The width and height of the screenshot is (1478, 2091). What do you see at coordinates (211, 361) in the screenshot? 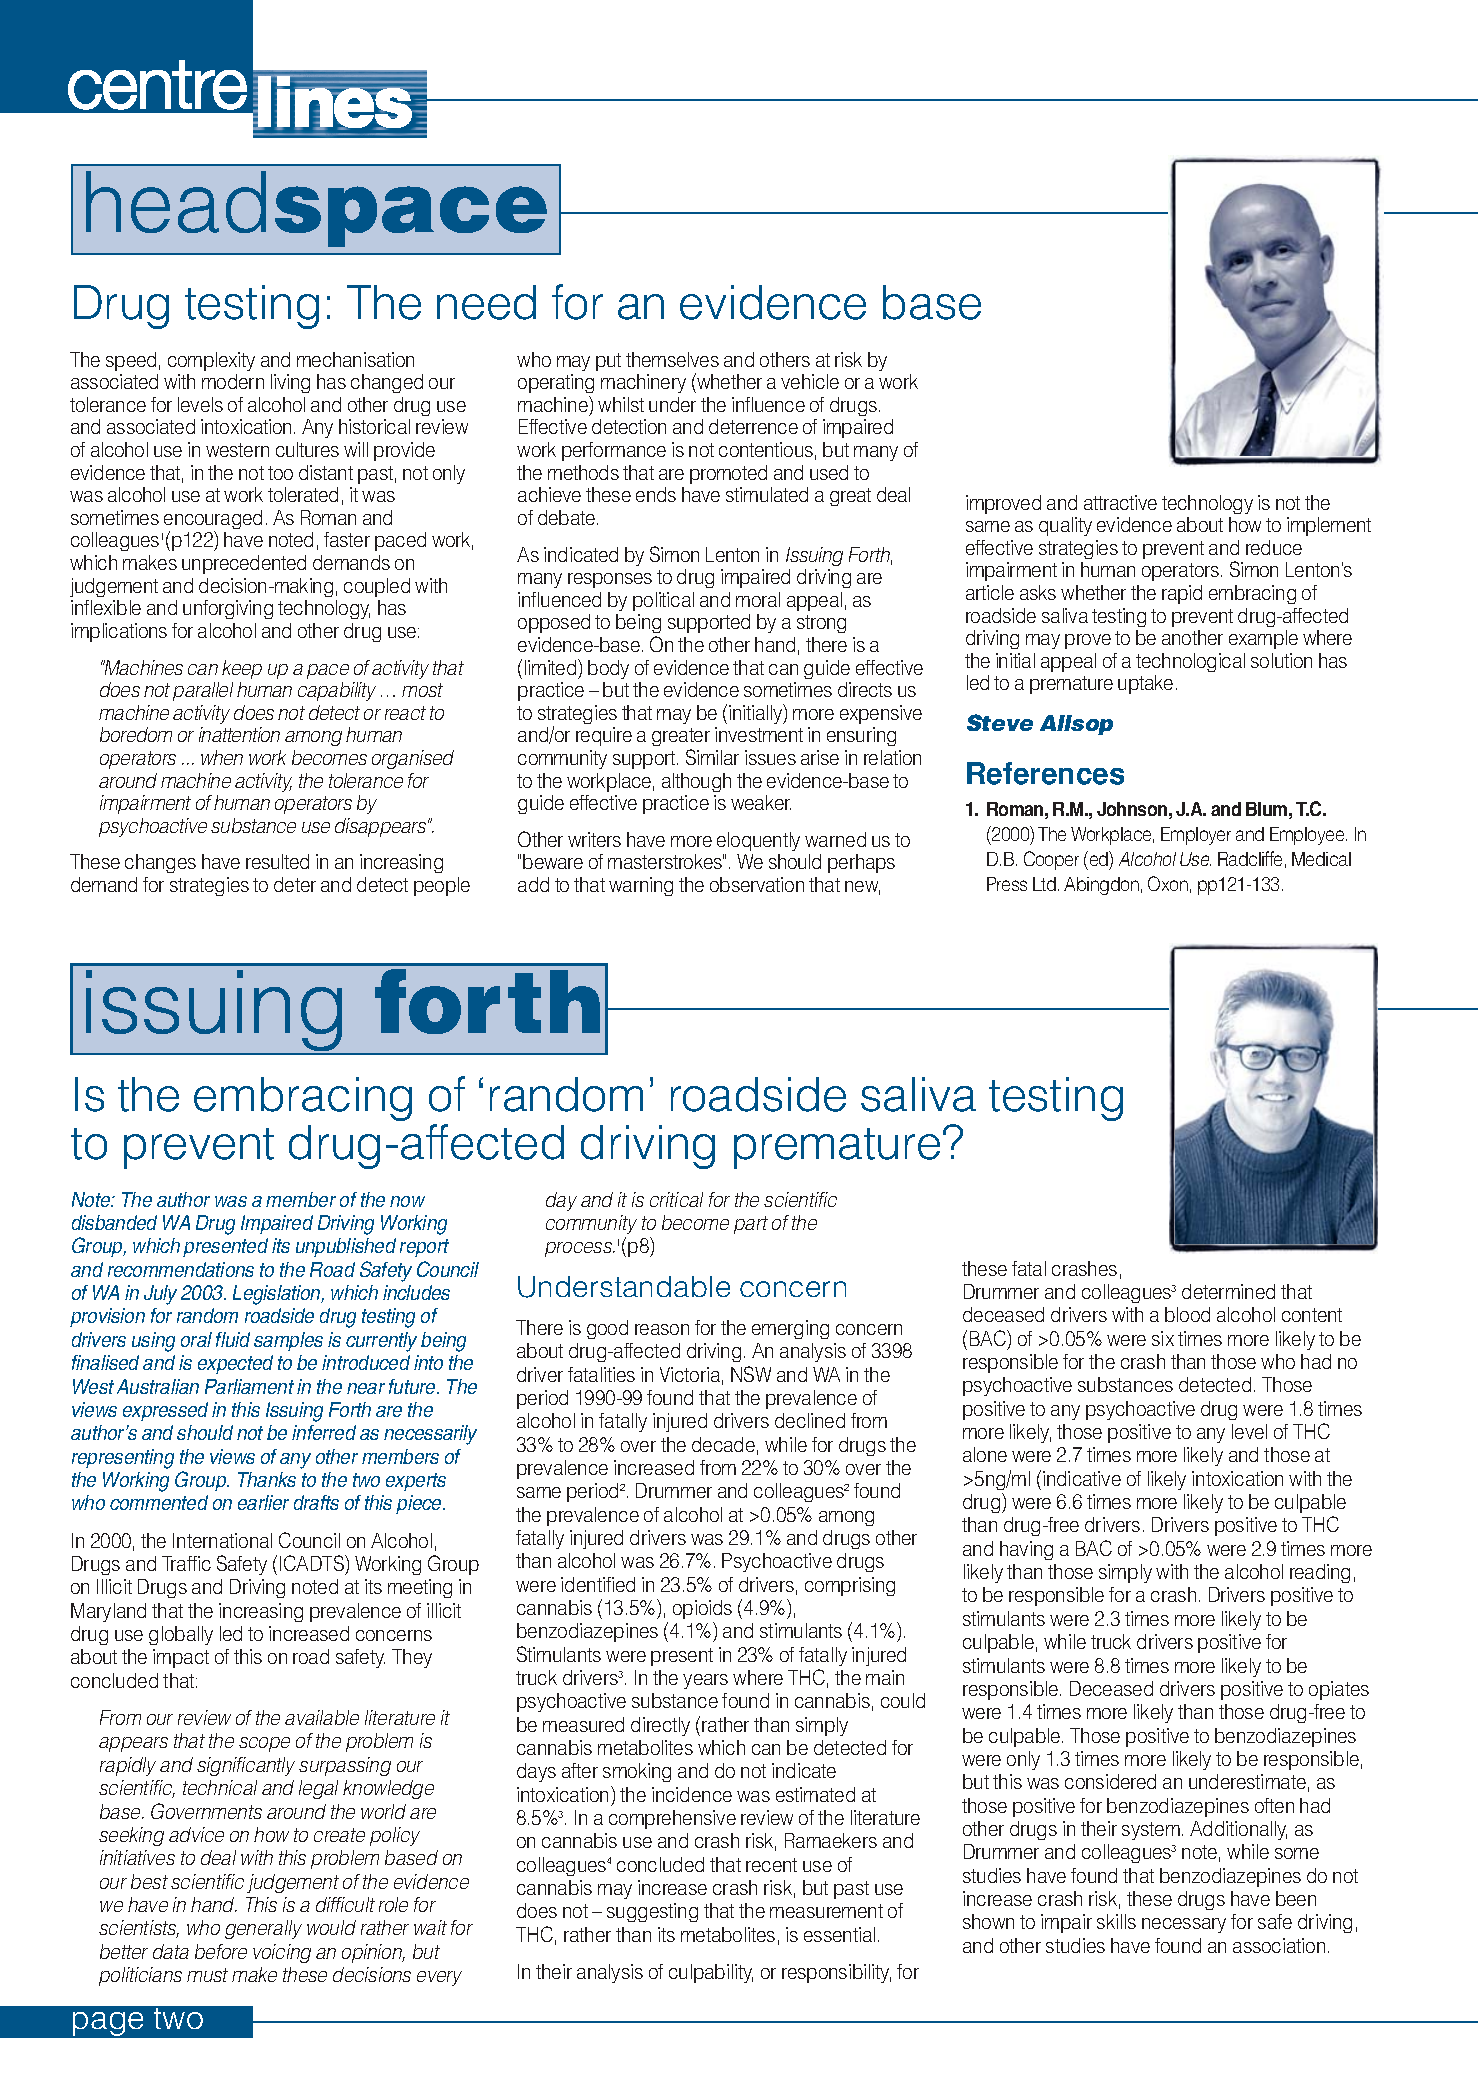
I see `complexity` at bounding box center [211, 361].
